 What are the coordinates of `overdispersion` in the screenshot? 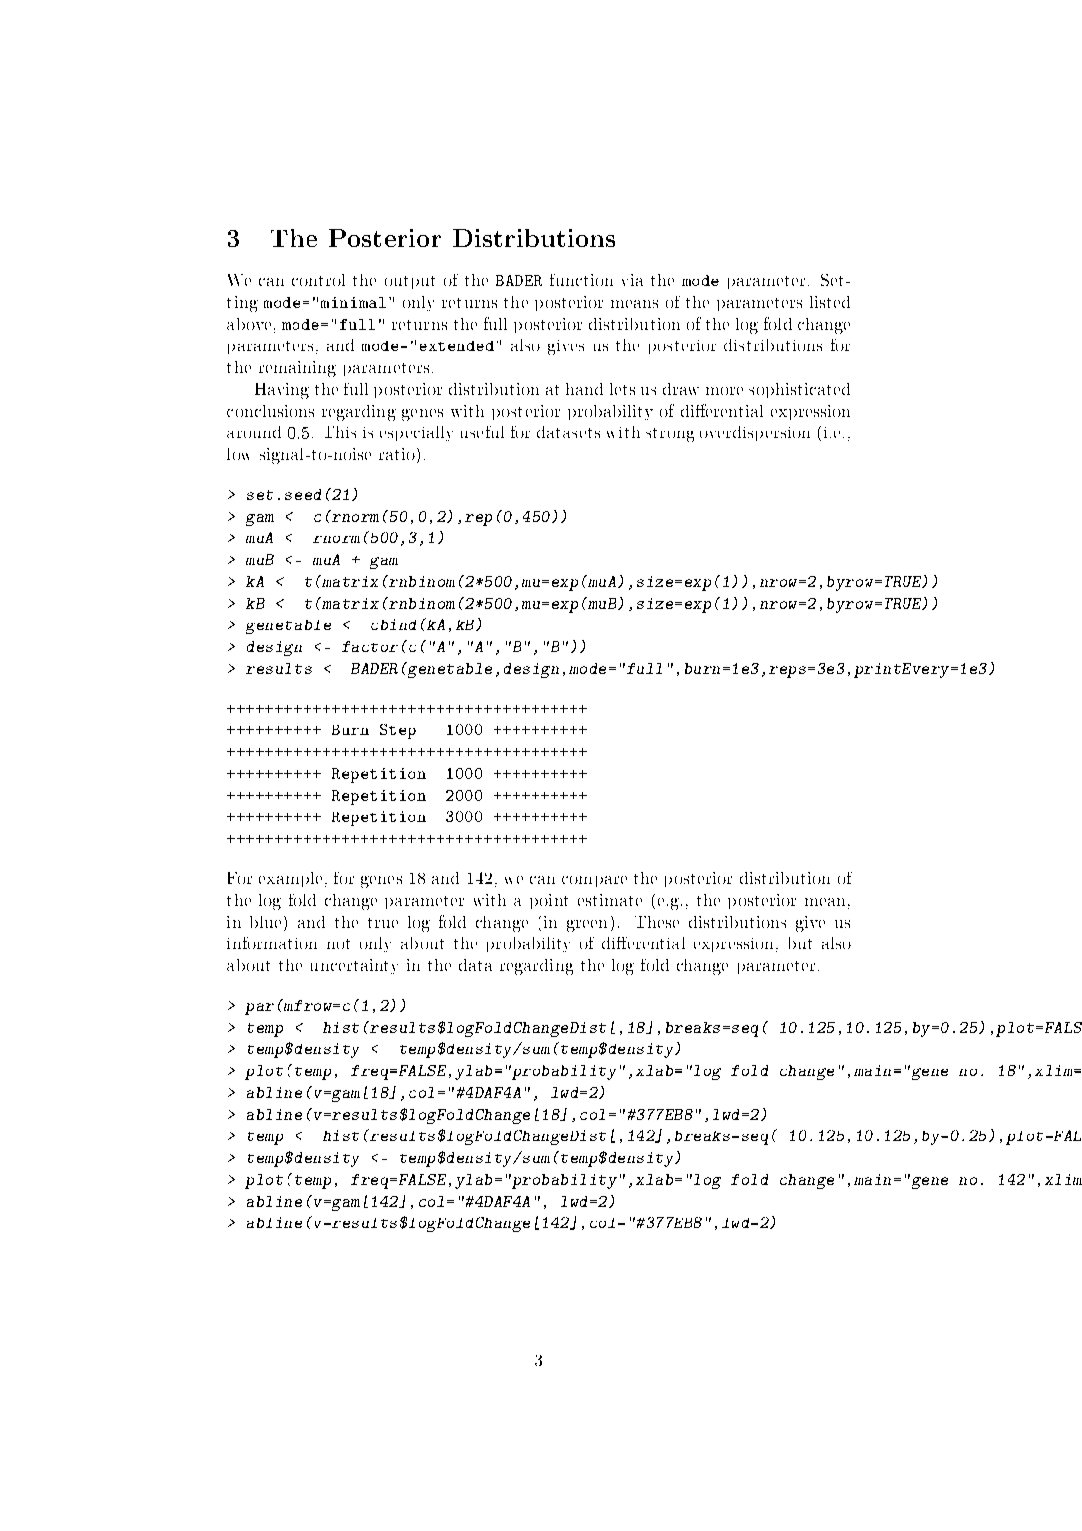 It's located at (755, 433).
